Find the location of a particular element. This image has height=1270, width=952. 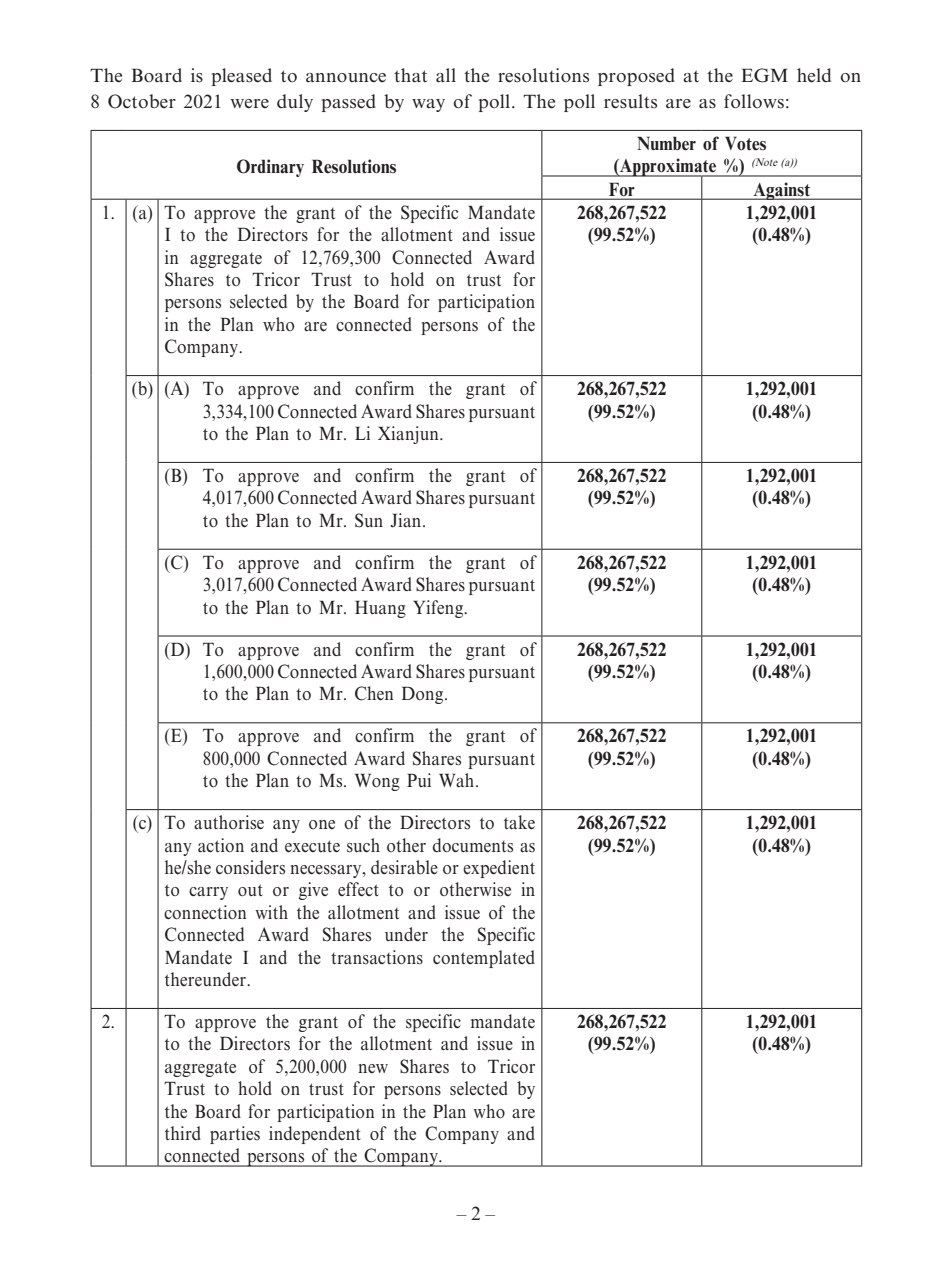

parties is located at coordinates (235, 1135).
